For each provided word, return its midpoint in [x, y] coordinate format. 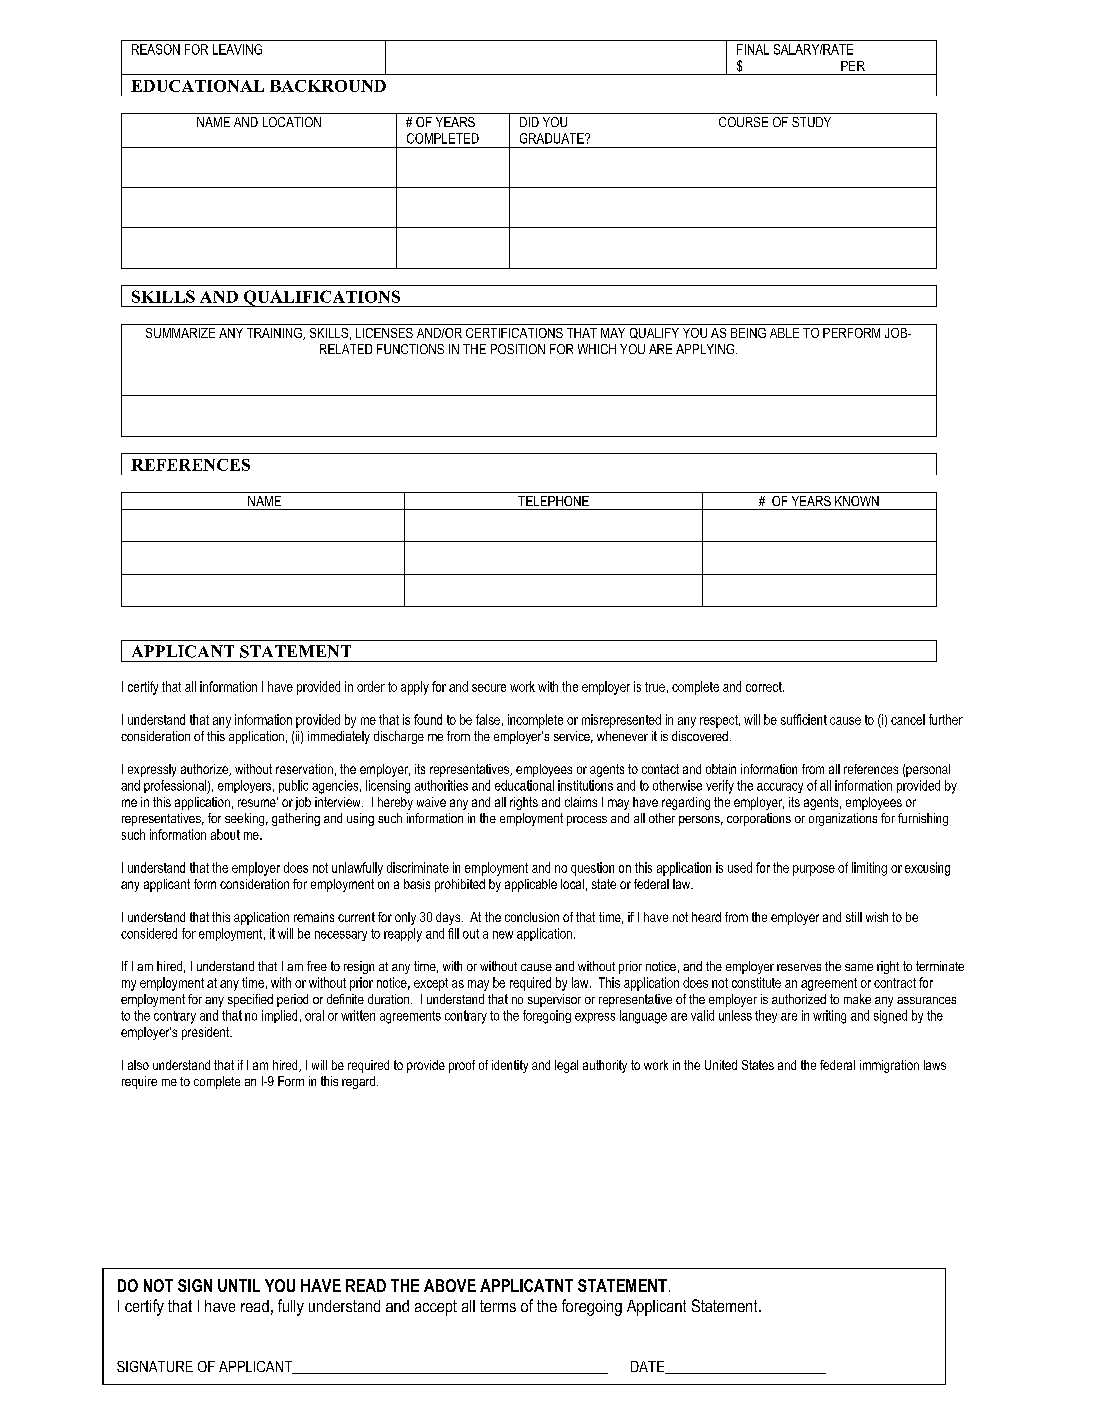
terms [498, 1306]
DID [529, 122]
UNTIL [239, 1285]
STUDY [811, 122]
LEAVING [237, 49]
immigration [889, 1066]
